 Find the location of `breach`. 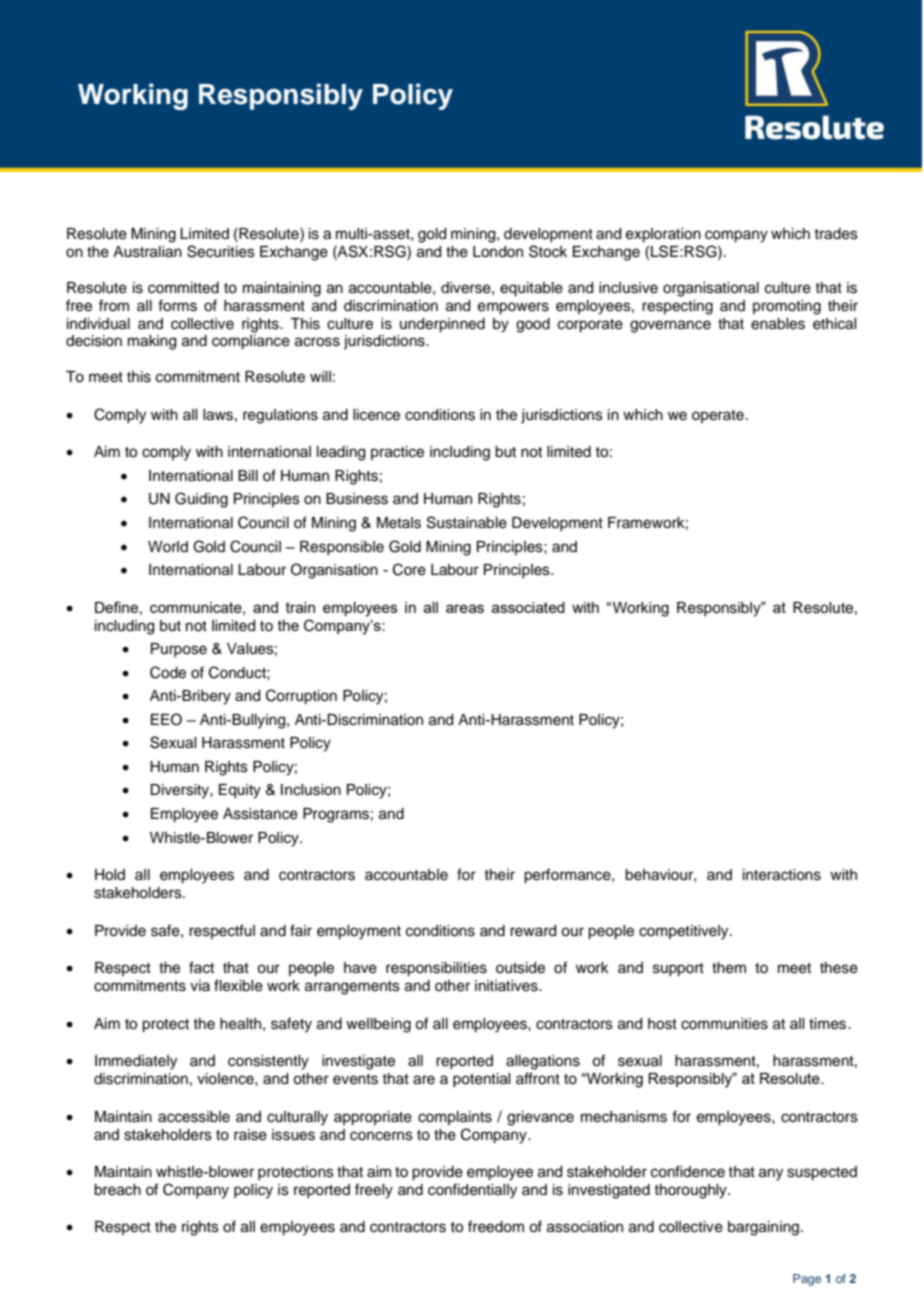

breach is located at coordinates (117, 1190).
